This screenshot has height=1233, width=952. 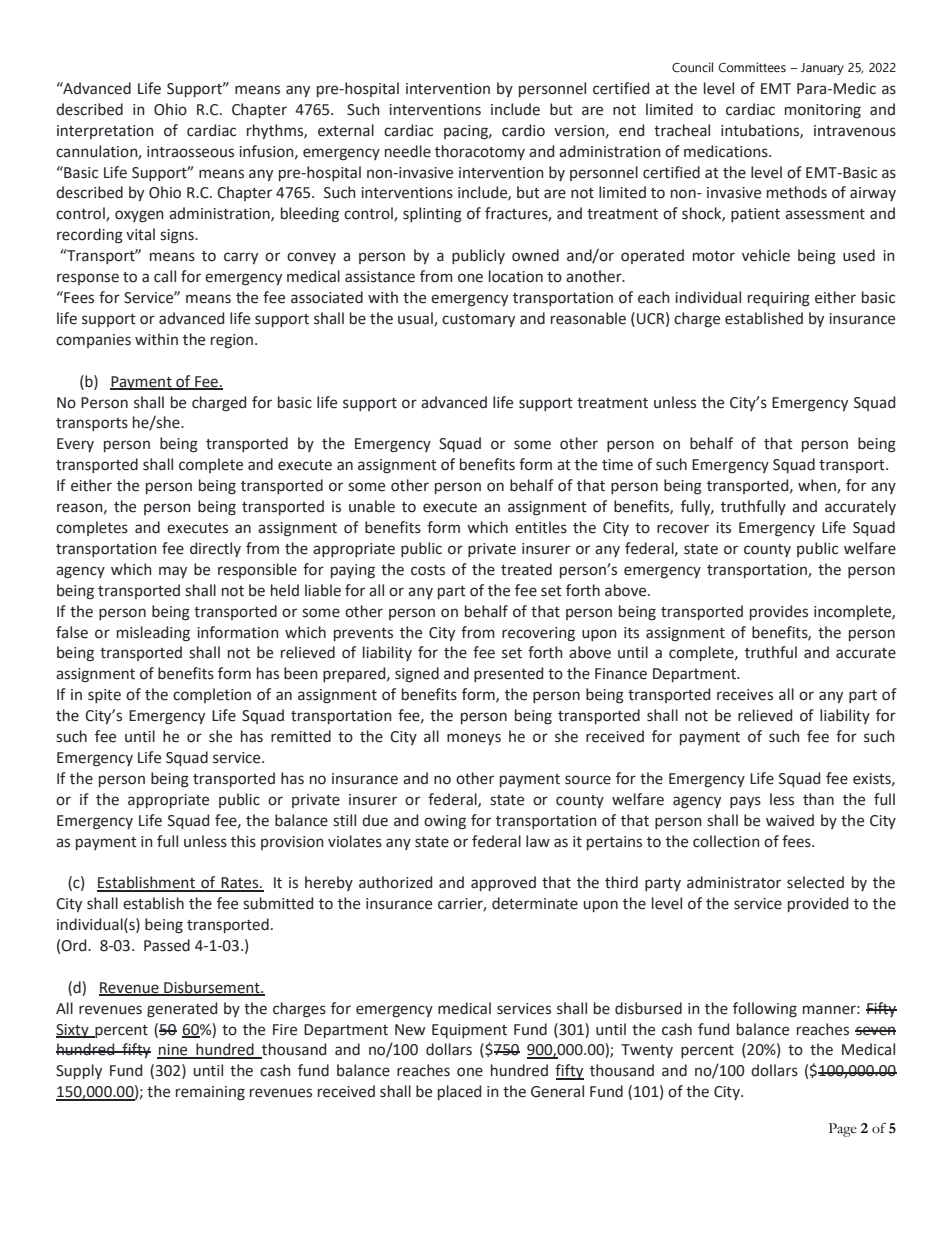 What do you see at coordinates (474, 739) in the screenshot?
I see `moneys` at bounding box center [474, 739].
